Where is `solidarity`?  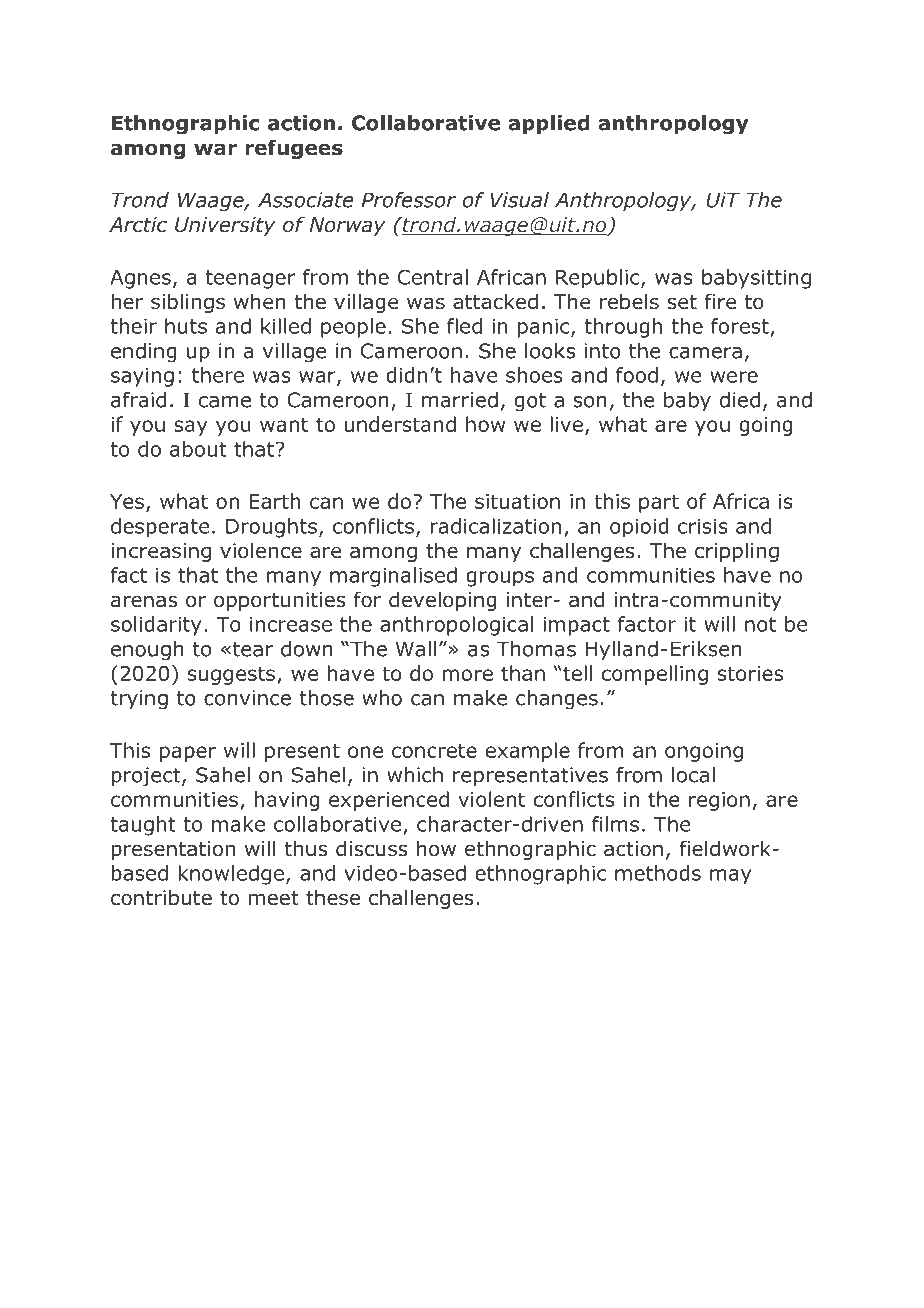
solidarity is located at coordinates (156, 626).
